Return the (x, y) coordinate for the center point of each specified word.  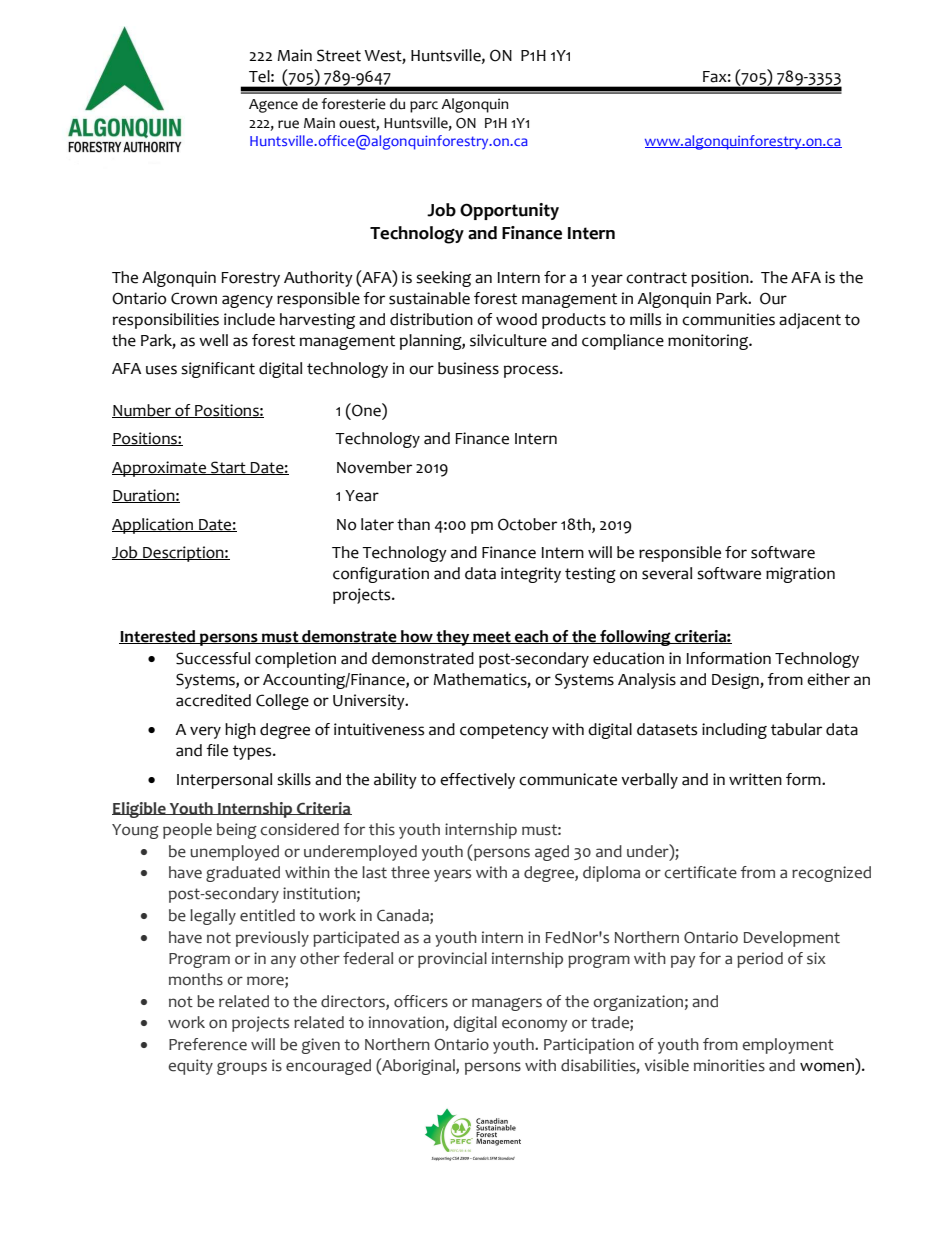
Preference (208, 1044)
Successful (213, 658)
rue (288, 124)
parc (424, 107)
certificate (700, 872)
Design (736, 681)
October (527, 524)
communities (728, 319)
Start (228, 468)
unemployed (234, 853)
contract (656, 278)
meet (492, 637)
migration (800, 575)
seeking (443, 279)
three (410, 872)
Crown (194, 298)
